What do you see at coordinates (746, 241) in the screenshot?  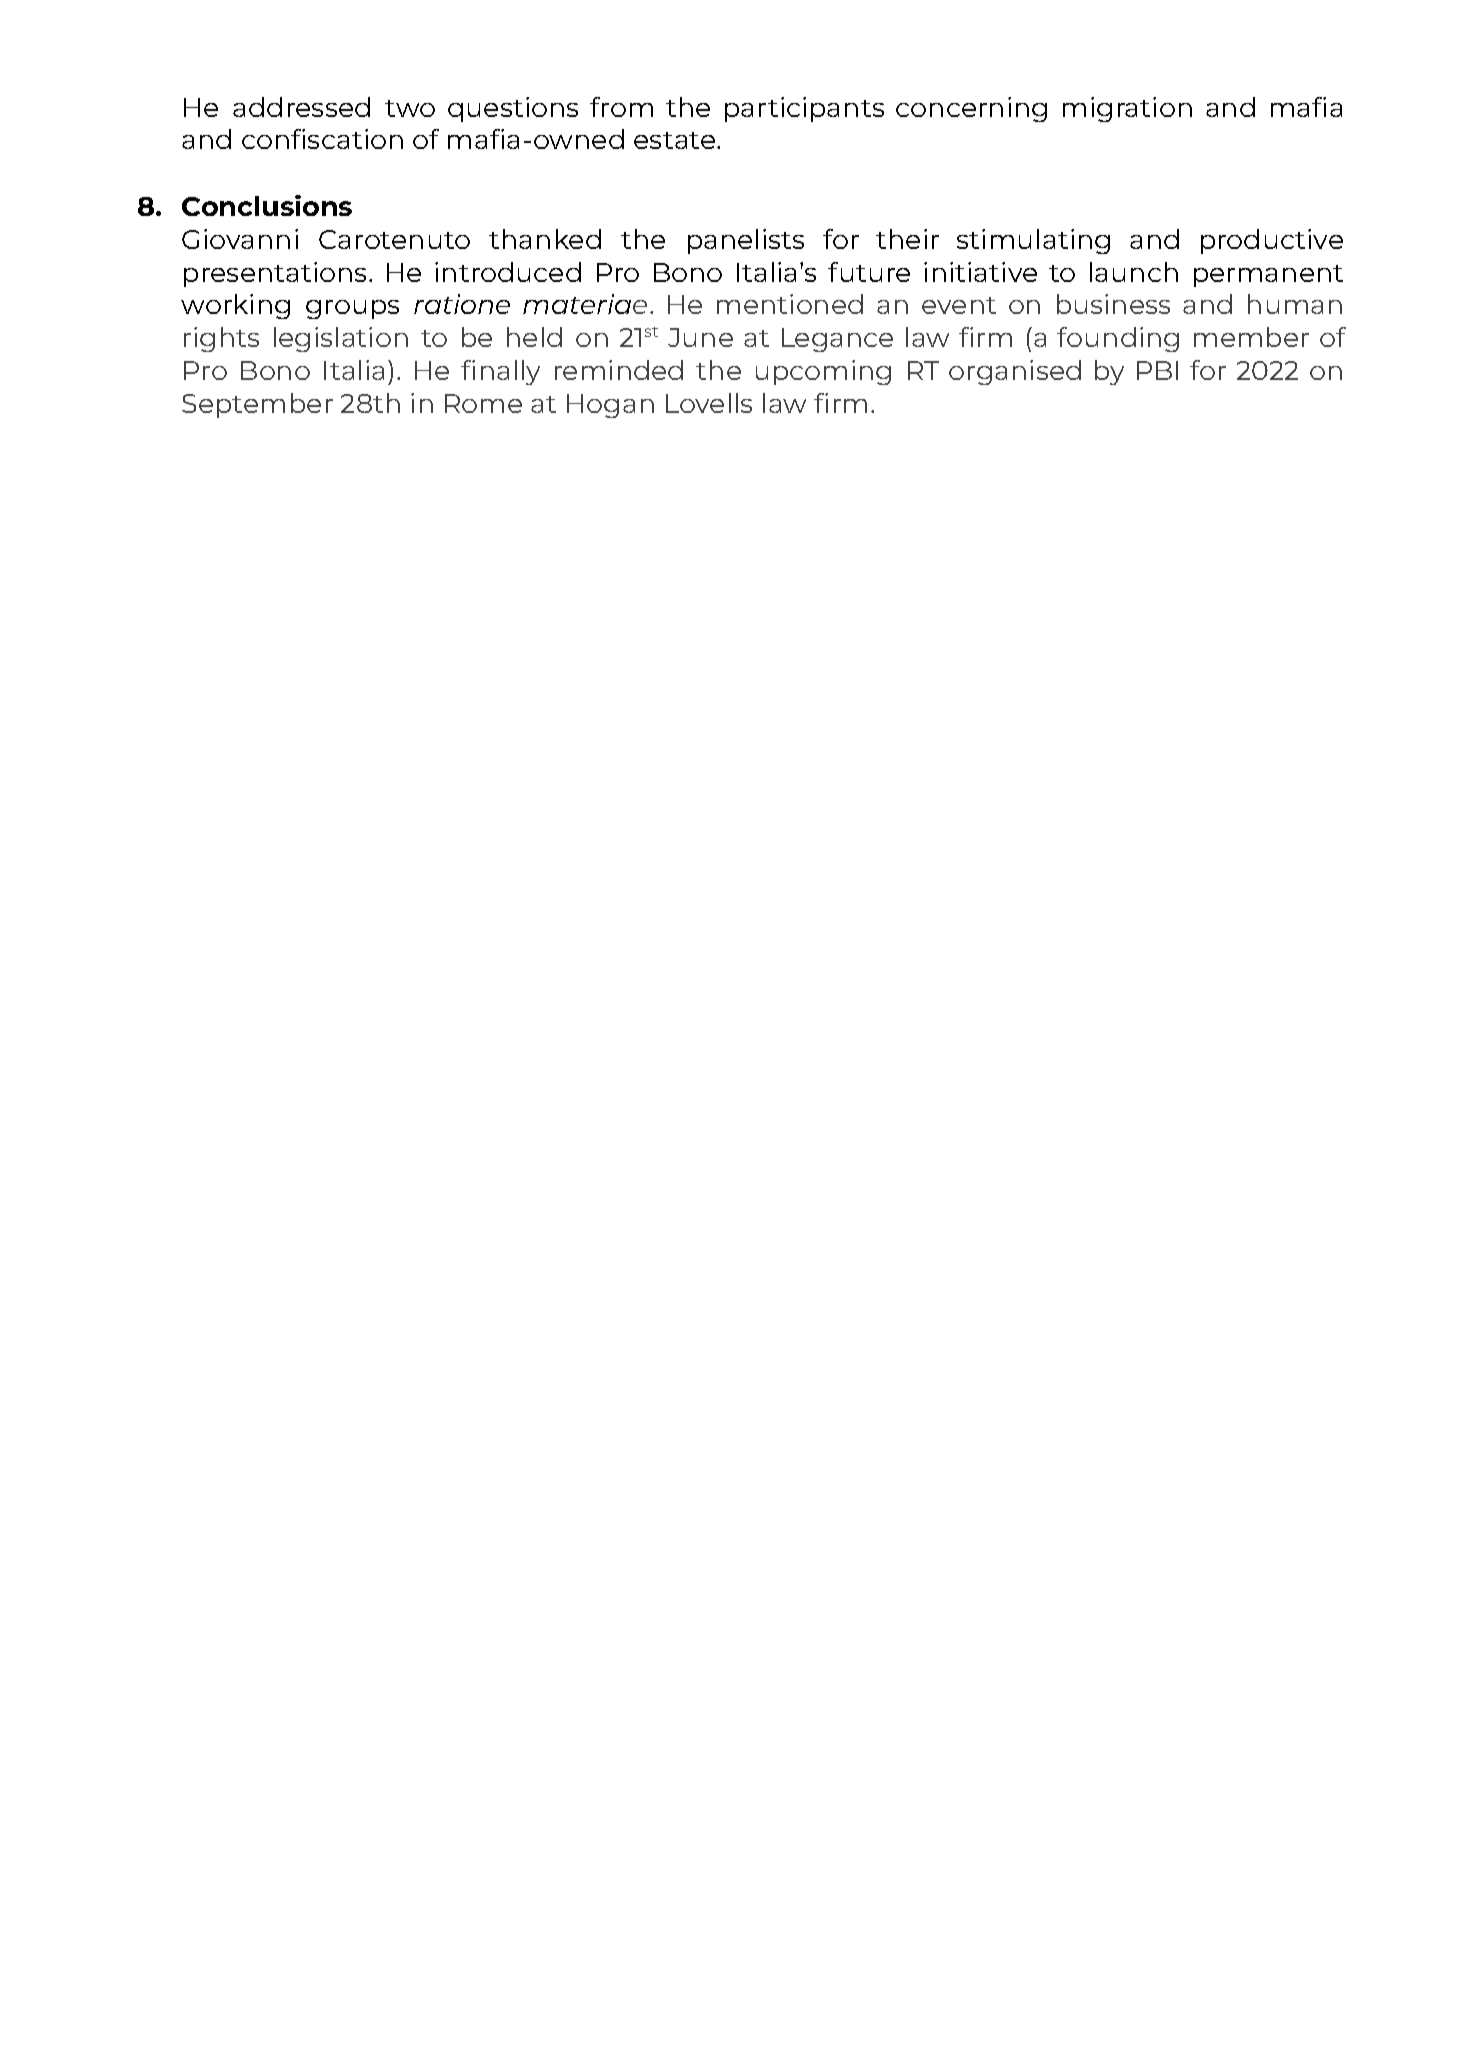 I see `panelists` at bounding box center [746, 241].
